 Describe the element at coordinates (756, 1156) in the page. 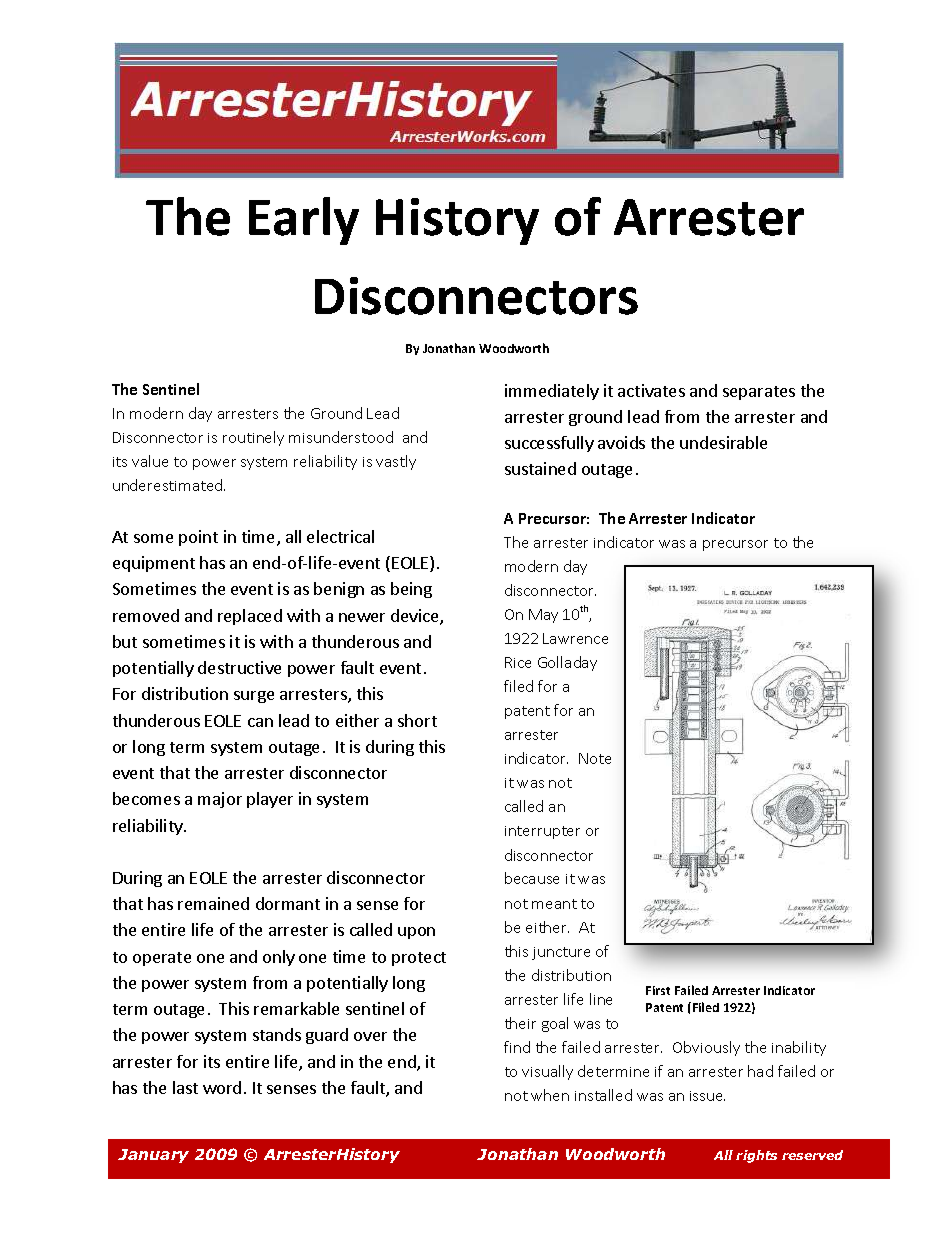

I see `rights` at that location.
